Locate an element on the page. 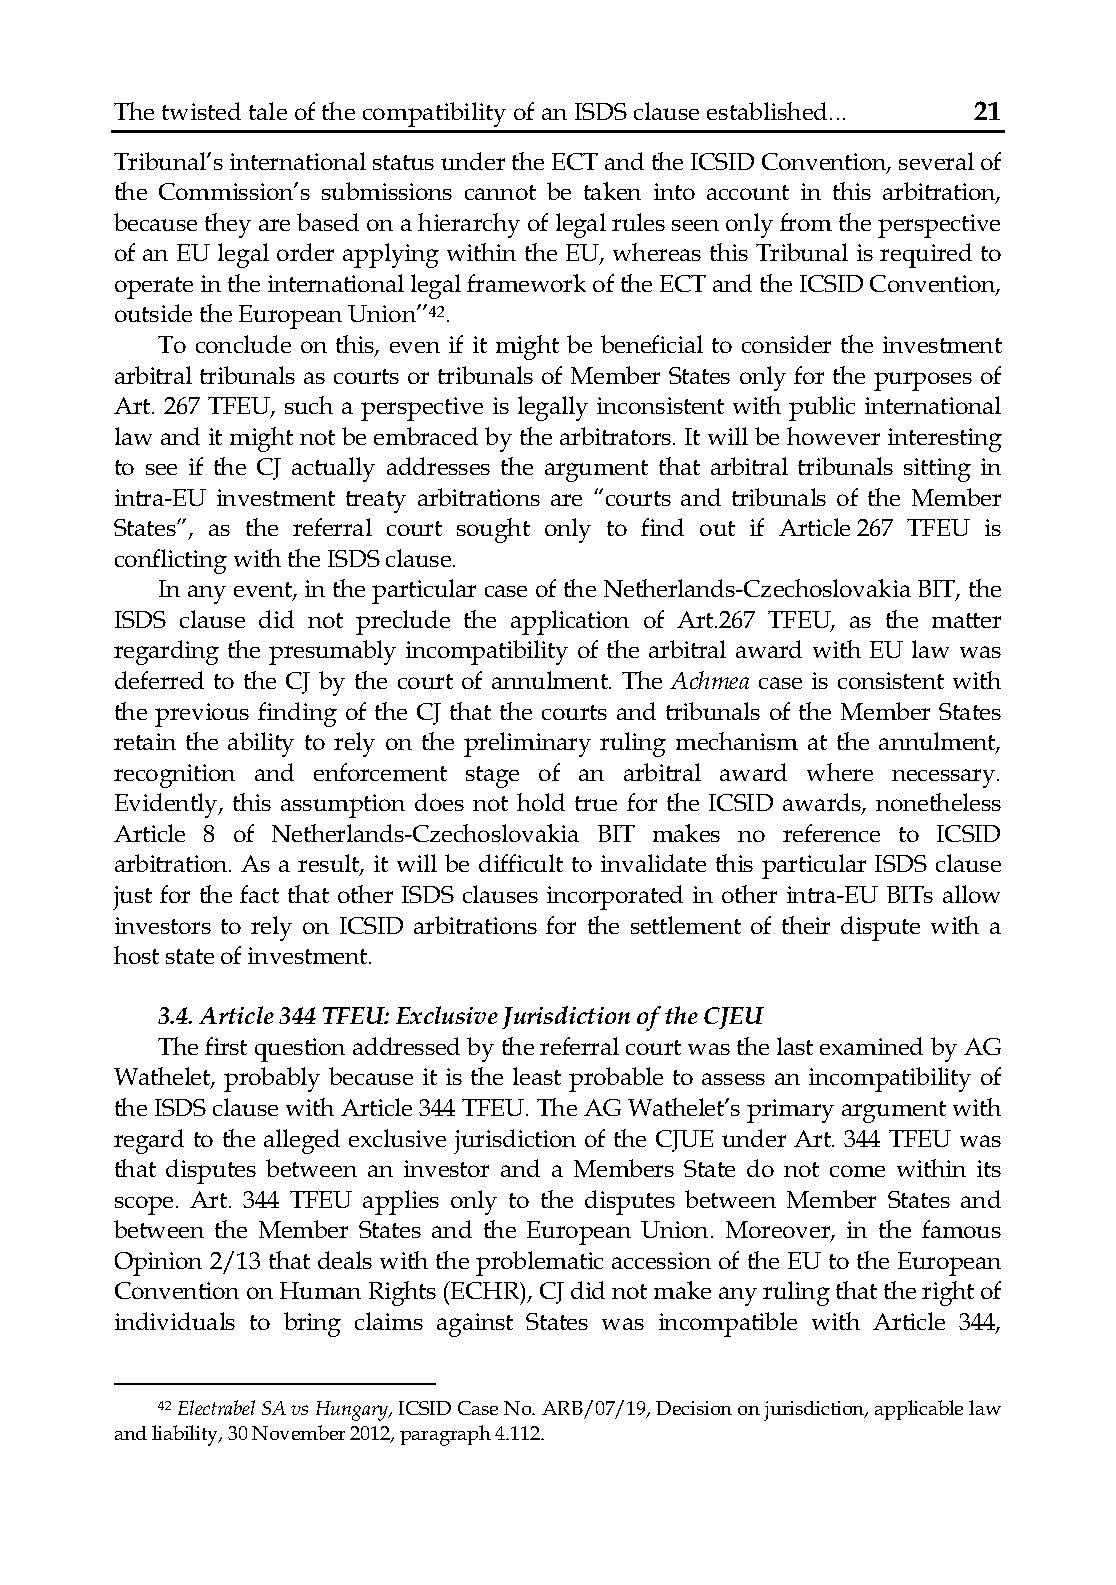 The height and width of the document is (1585, 1116). November is located at coordinates (298, 1432).
